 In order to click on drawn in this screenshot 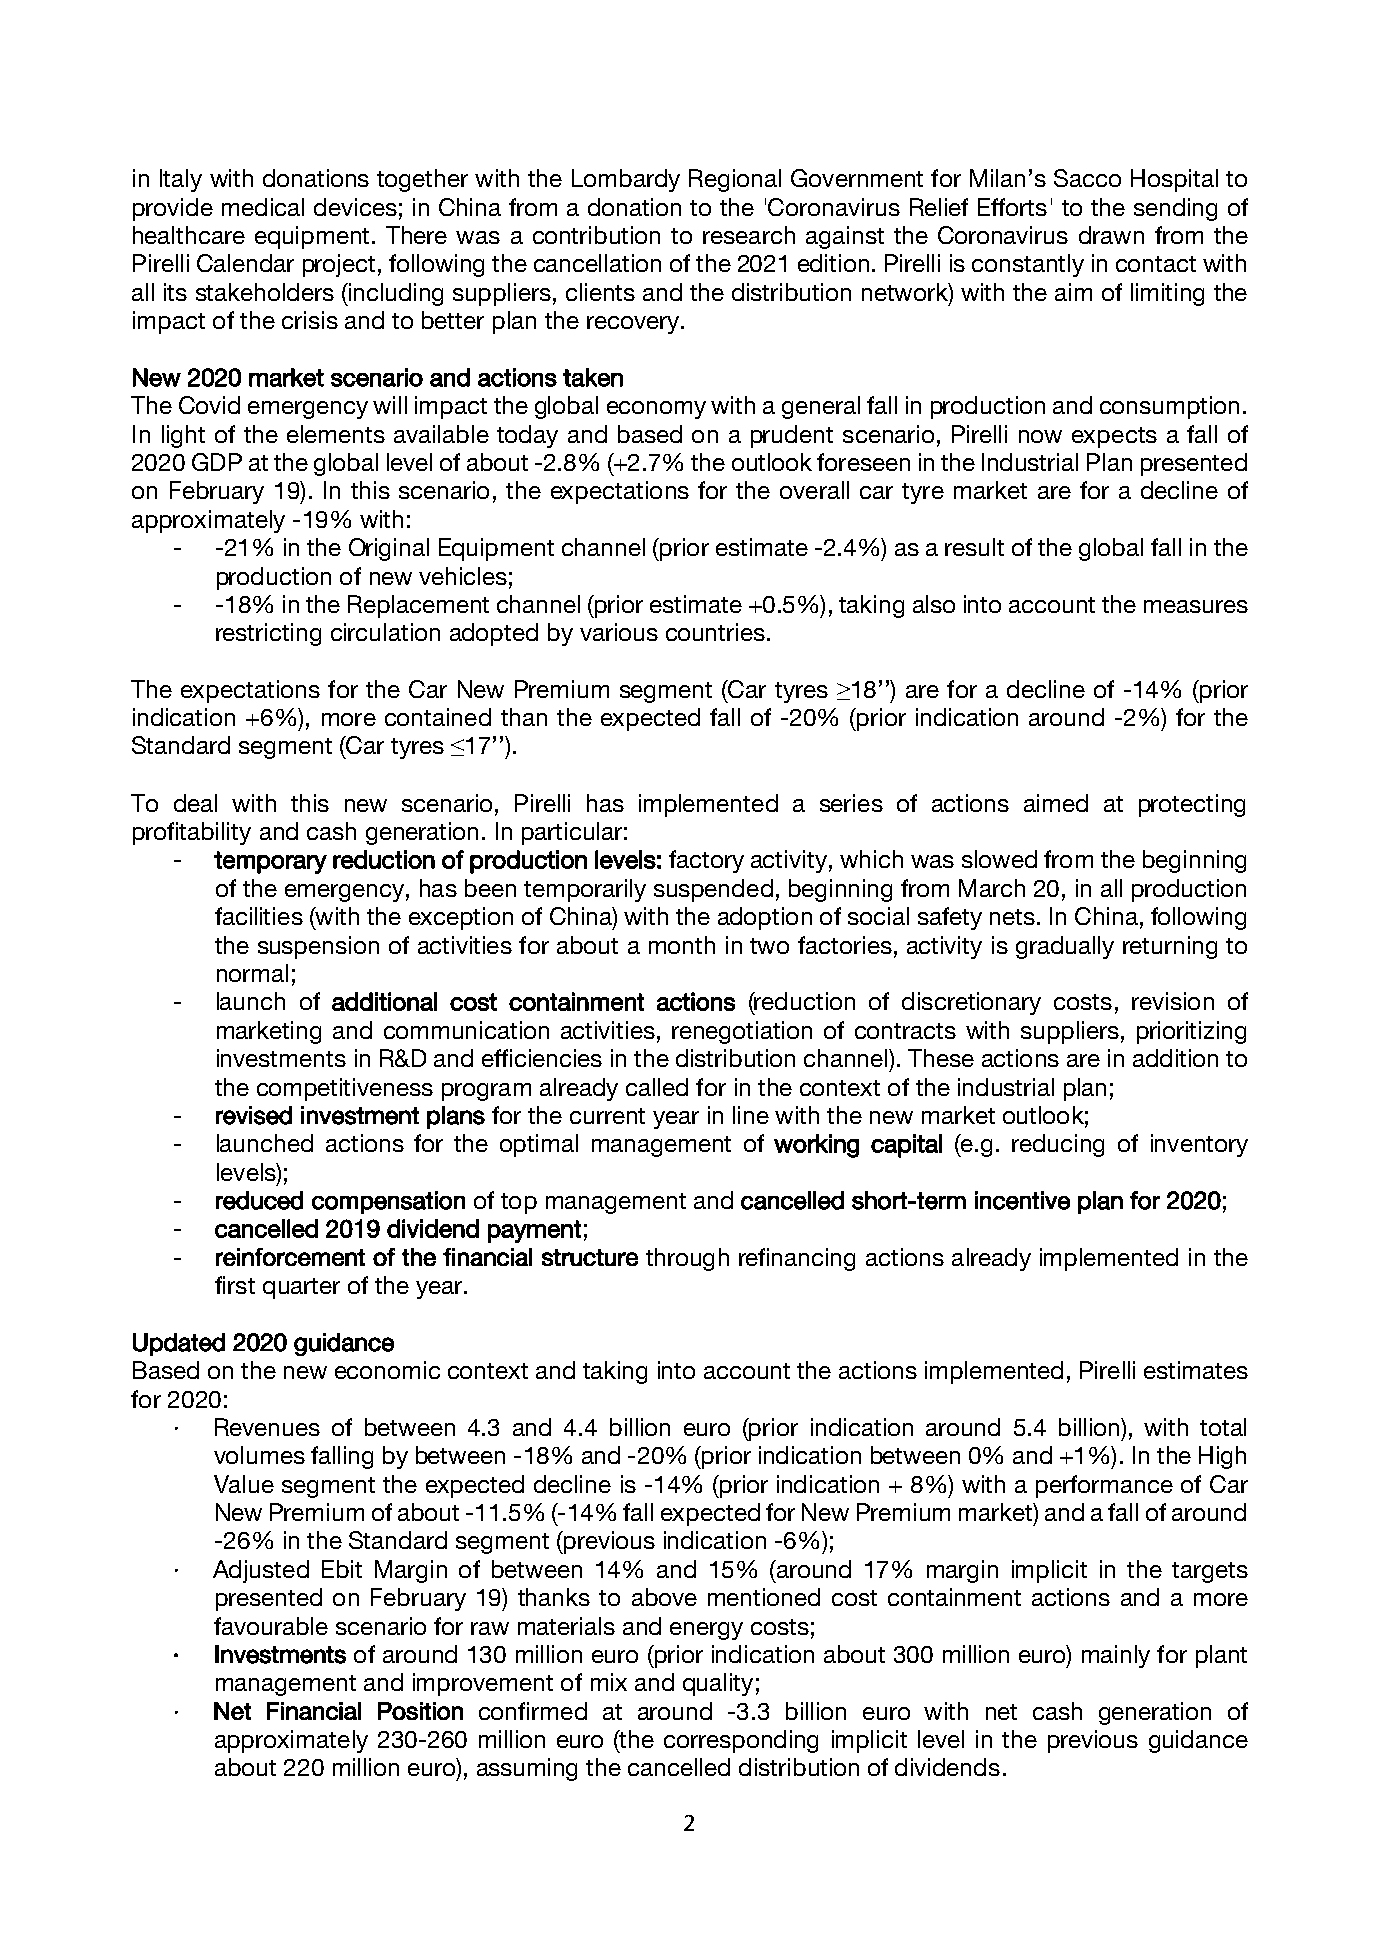, I will do `click(1111, 235)`.
